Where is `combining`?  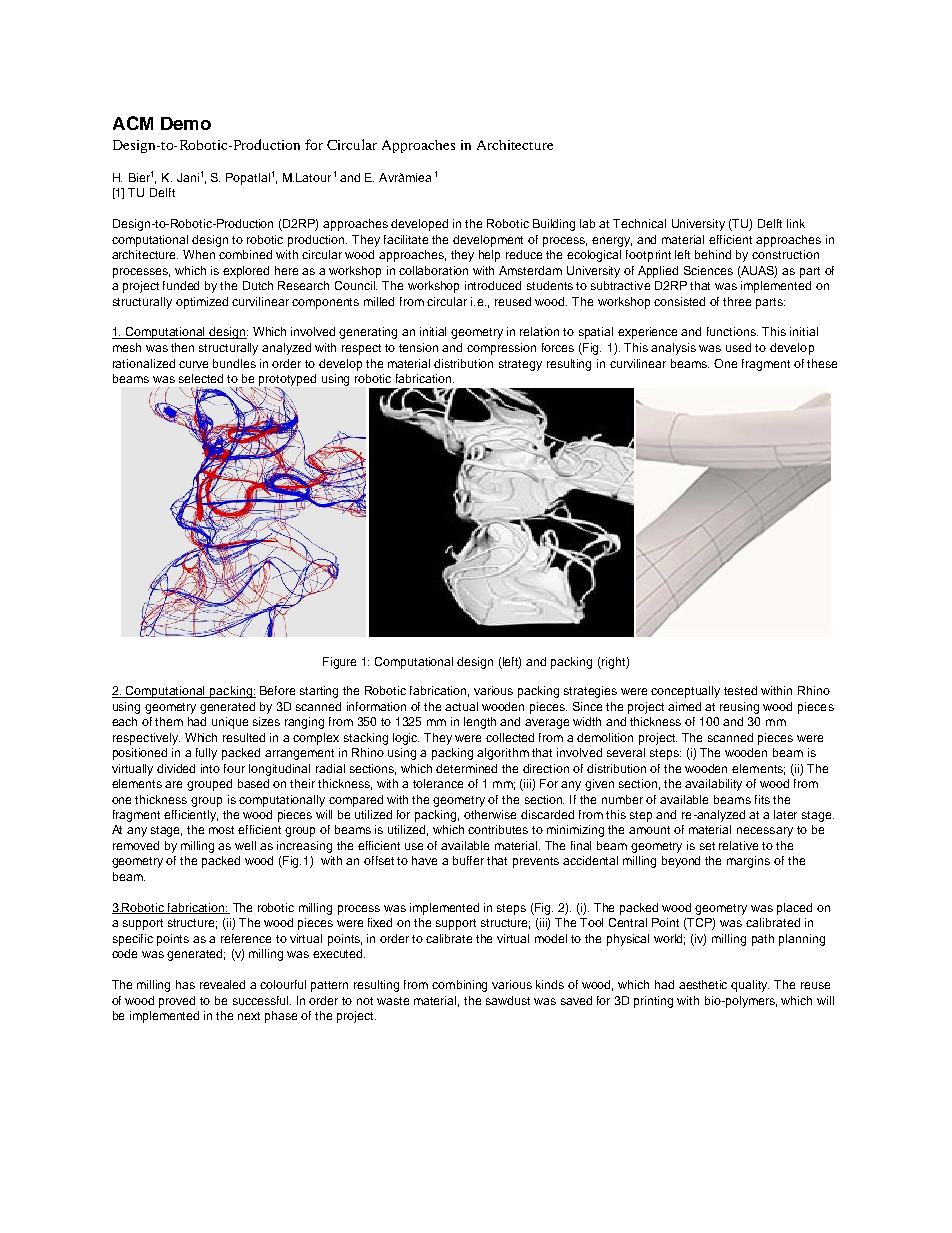 combining is located at coordinates (459, 986).
